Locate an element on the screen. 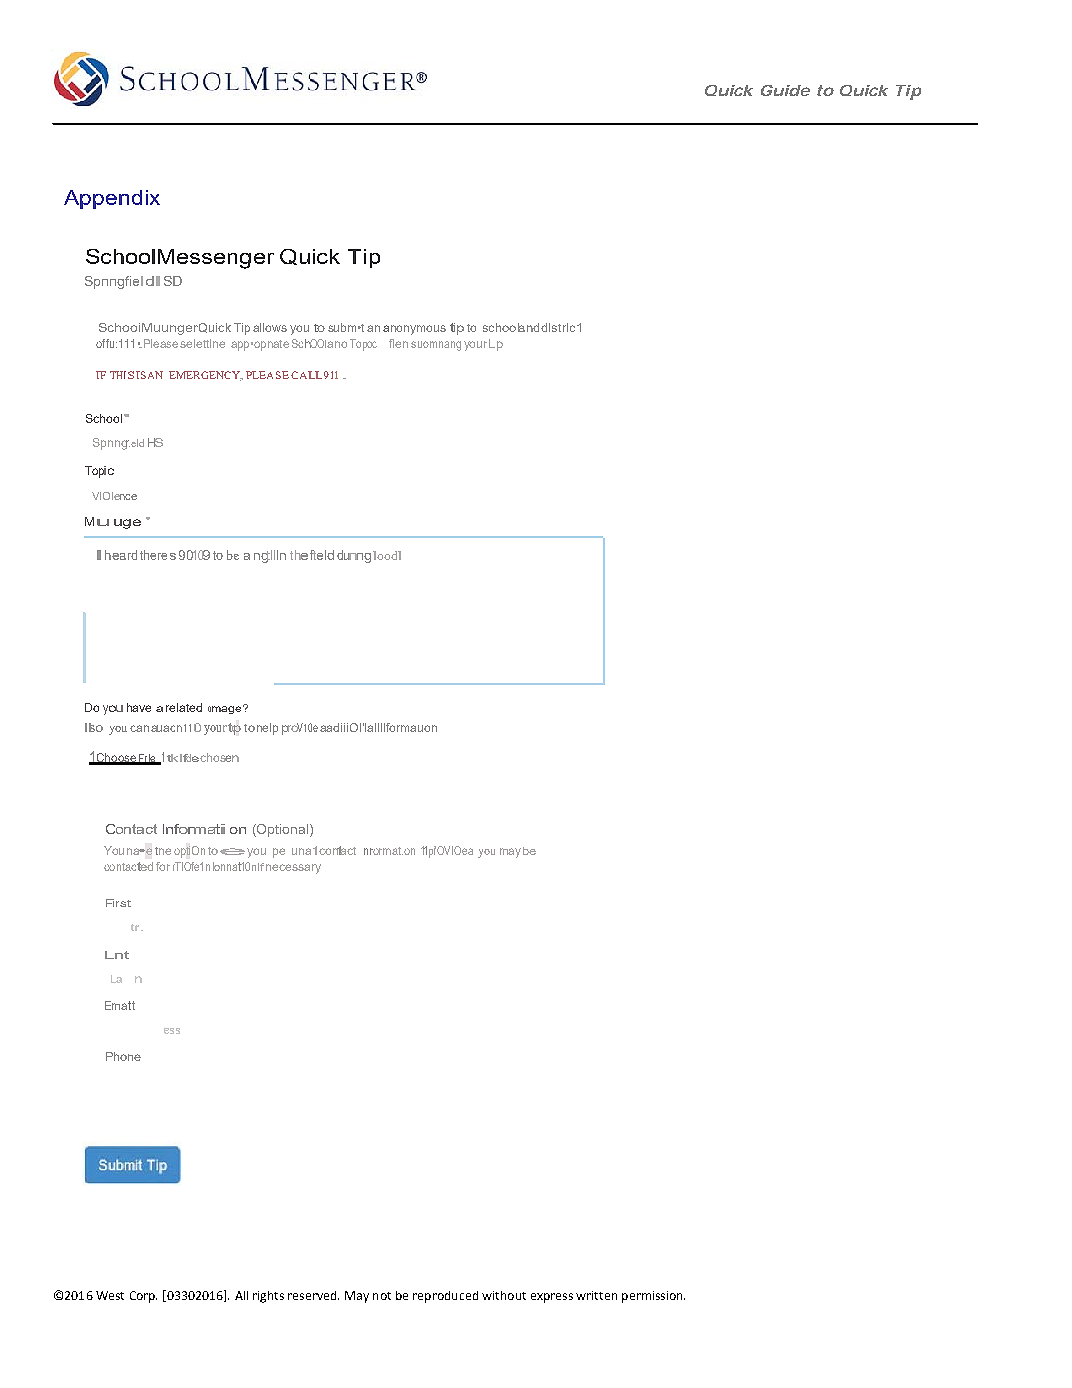  Corp is located at coordinates (143, 1297).
